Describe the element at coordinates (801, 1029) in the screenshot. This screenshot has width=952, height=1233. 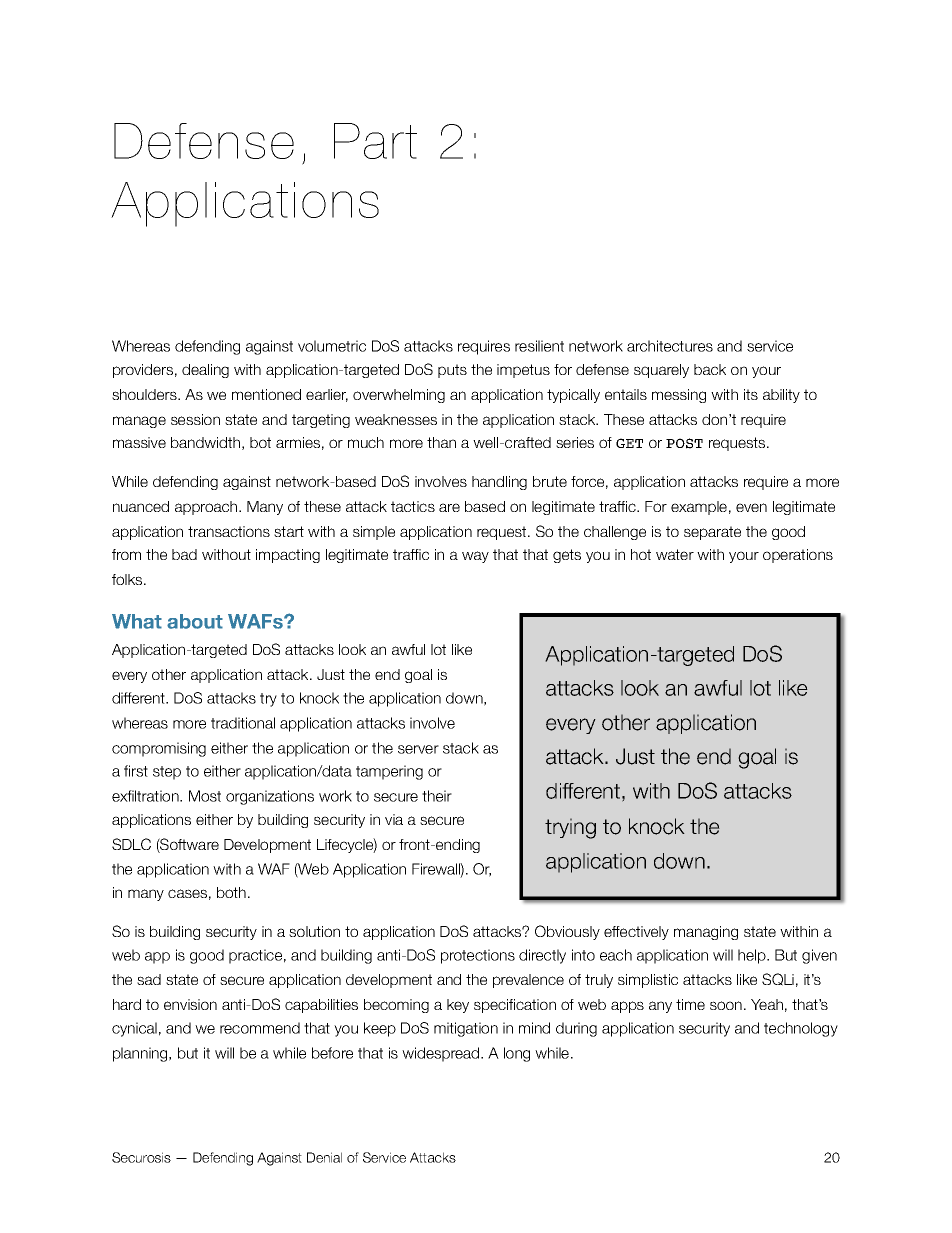
I see `technology` at that location.
